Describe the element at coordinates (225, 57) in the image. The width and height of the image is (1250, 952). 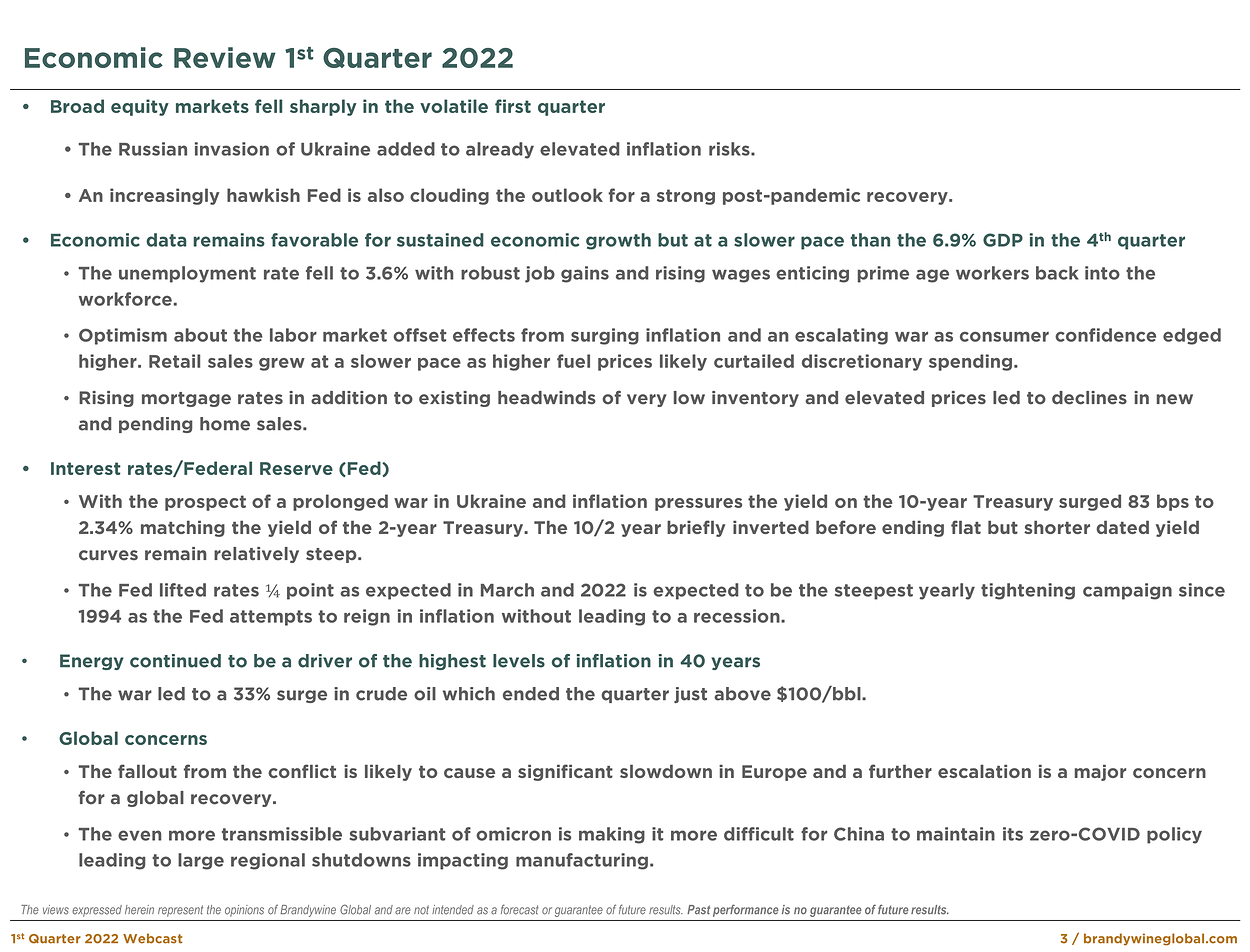
I see `Review` at that location.
